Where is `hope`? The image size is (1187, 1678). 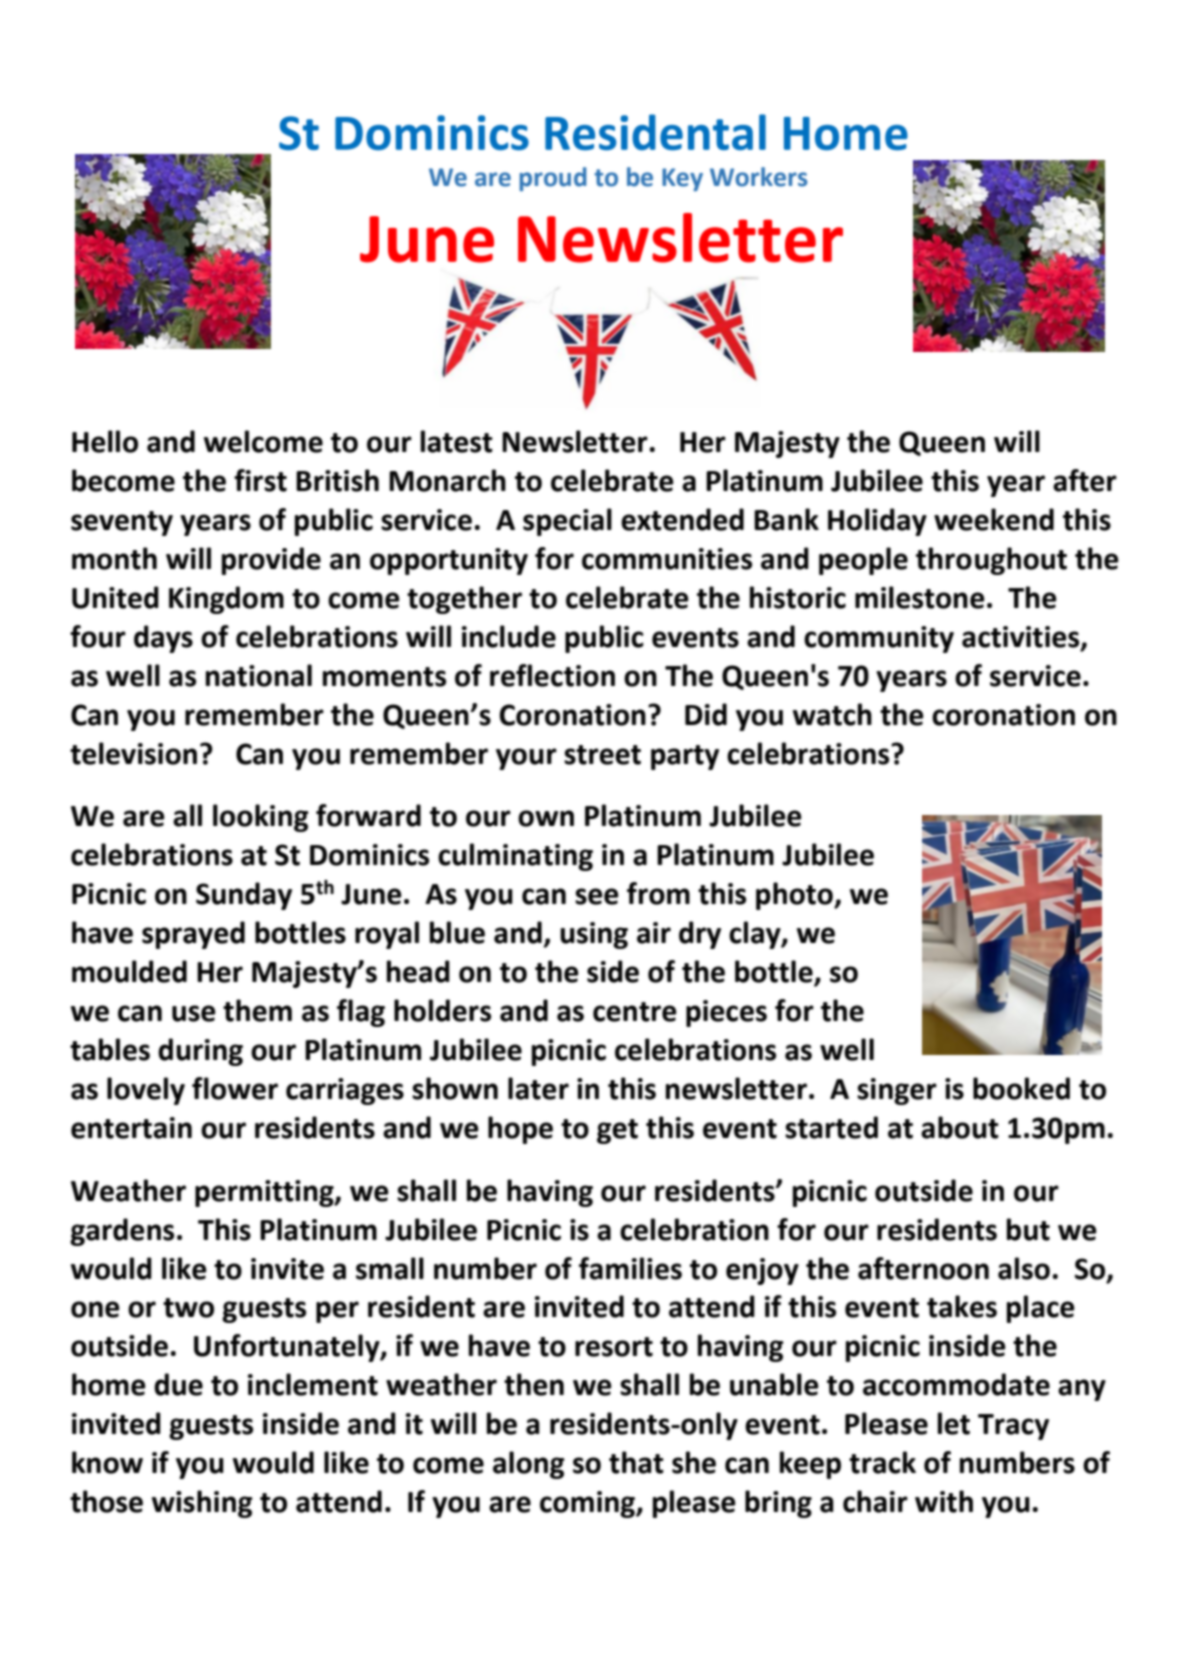
hope is located at coordinates (520, 1130).
